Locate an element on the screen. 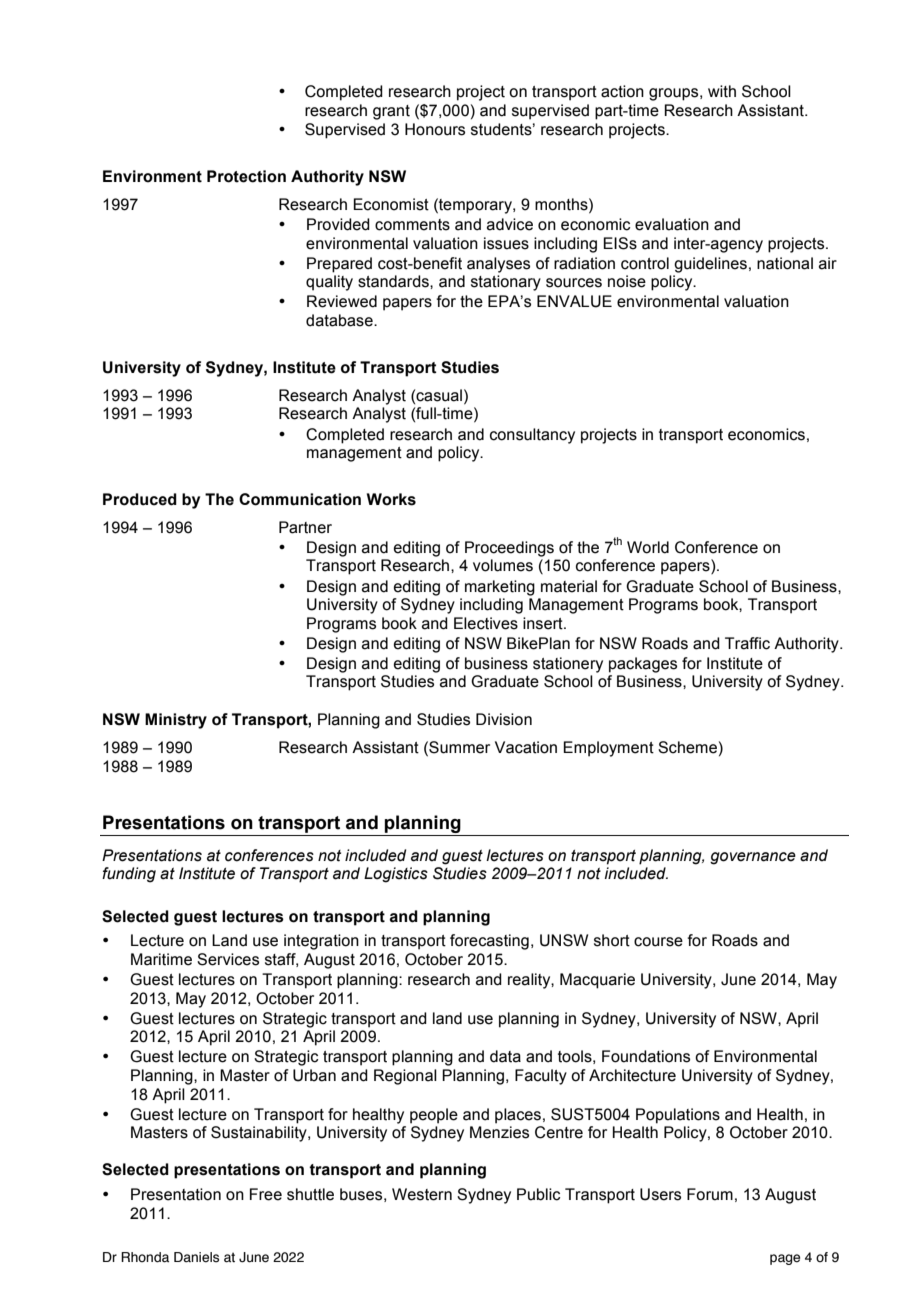 This screenshot has height=1308, width=924. Daniels is located at coordinates (196, 1257).
